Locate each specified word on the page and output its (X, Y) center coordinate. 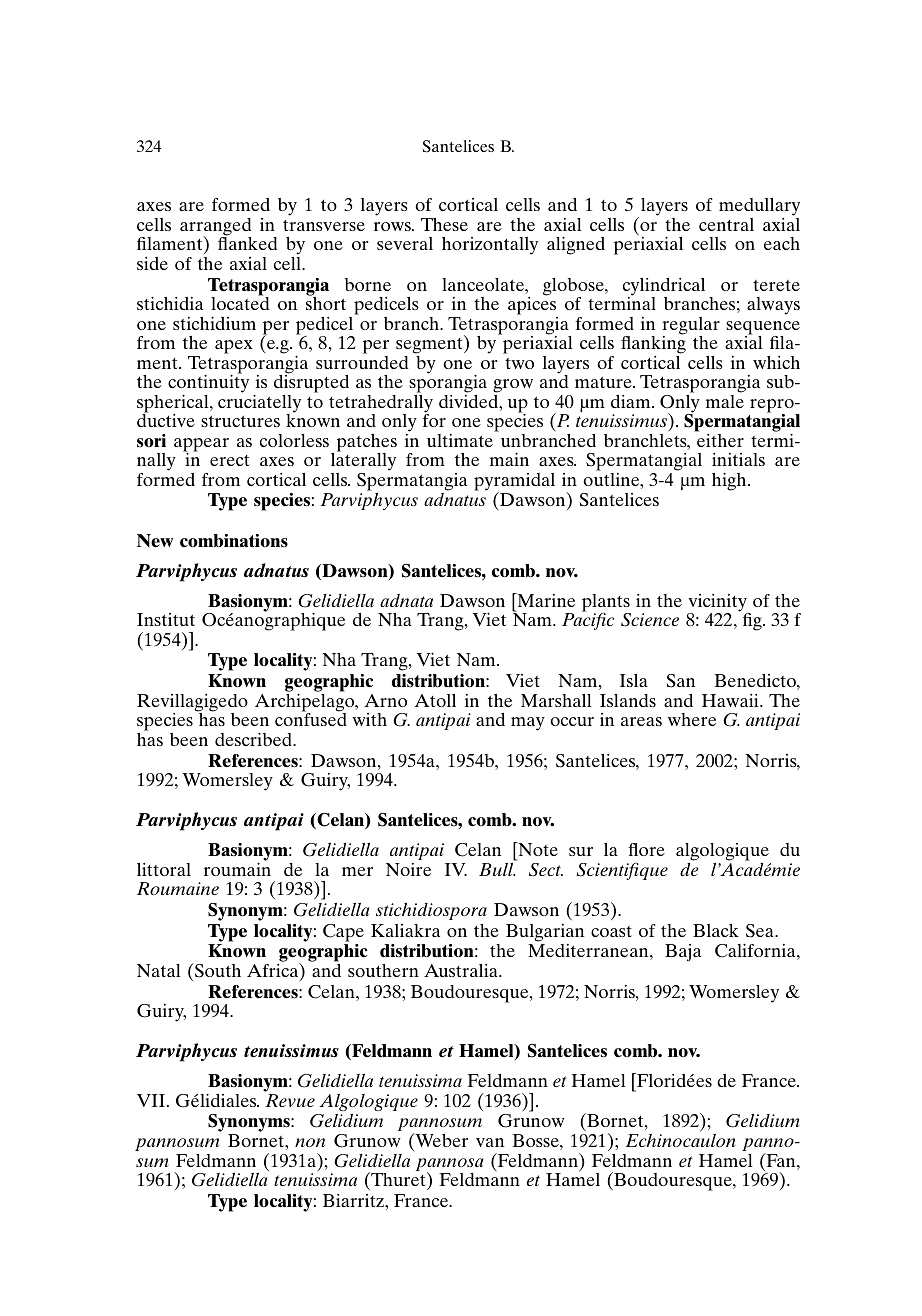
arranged (215, 228)
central (726, 224)
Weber (440, 1140)
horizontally (490, 246)
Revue (290, 1100)
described (254, 739)
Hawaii (731, 700)
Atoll (435, 700)
